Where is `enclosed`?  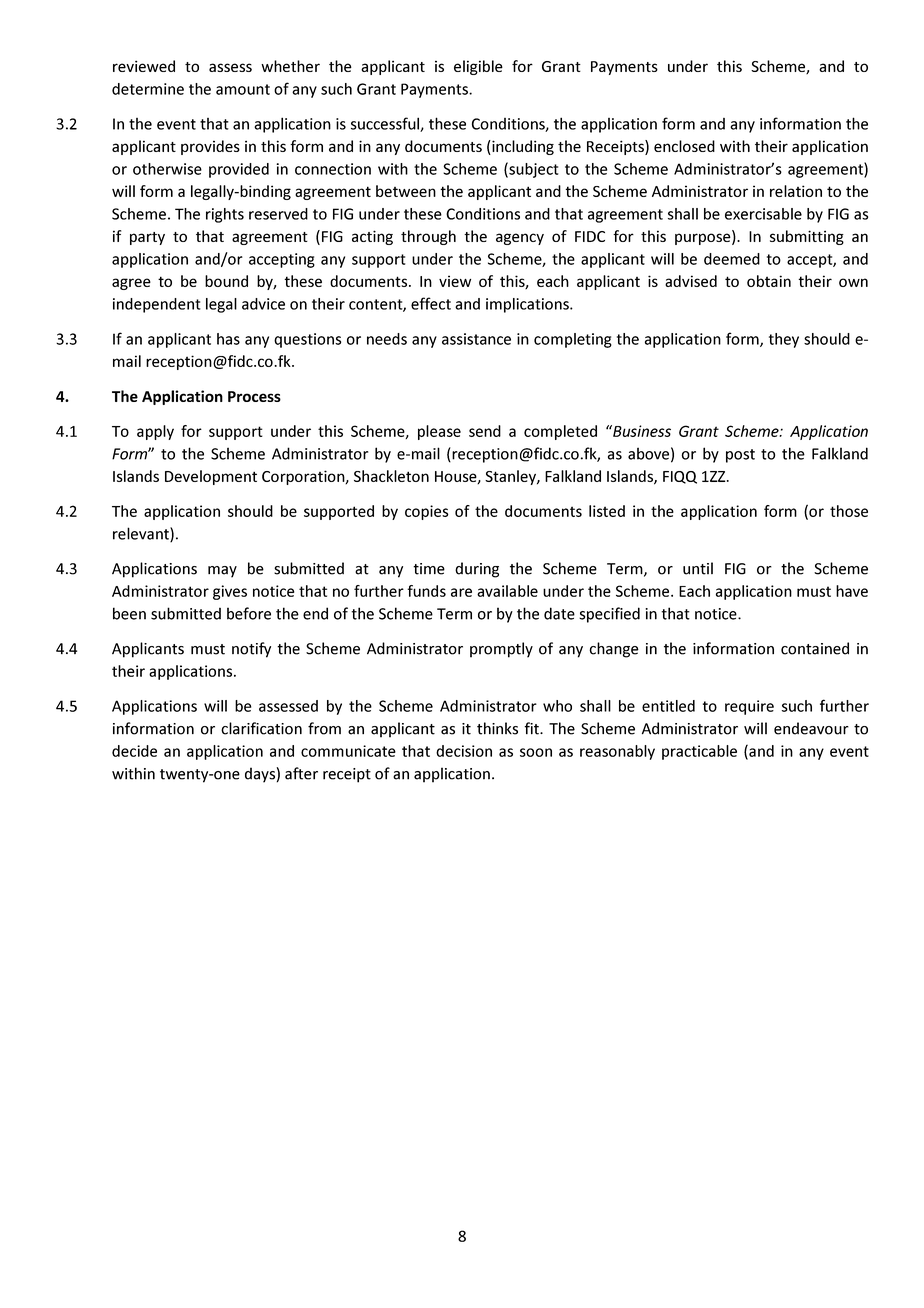 enclosed is located at coordinates (684, 146).
